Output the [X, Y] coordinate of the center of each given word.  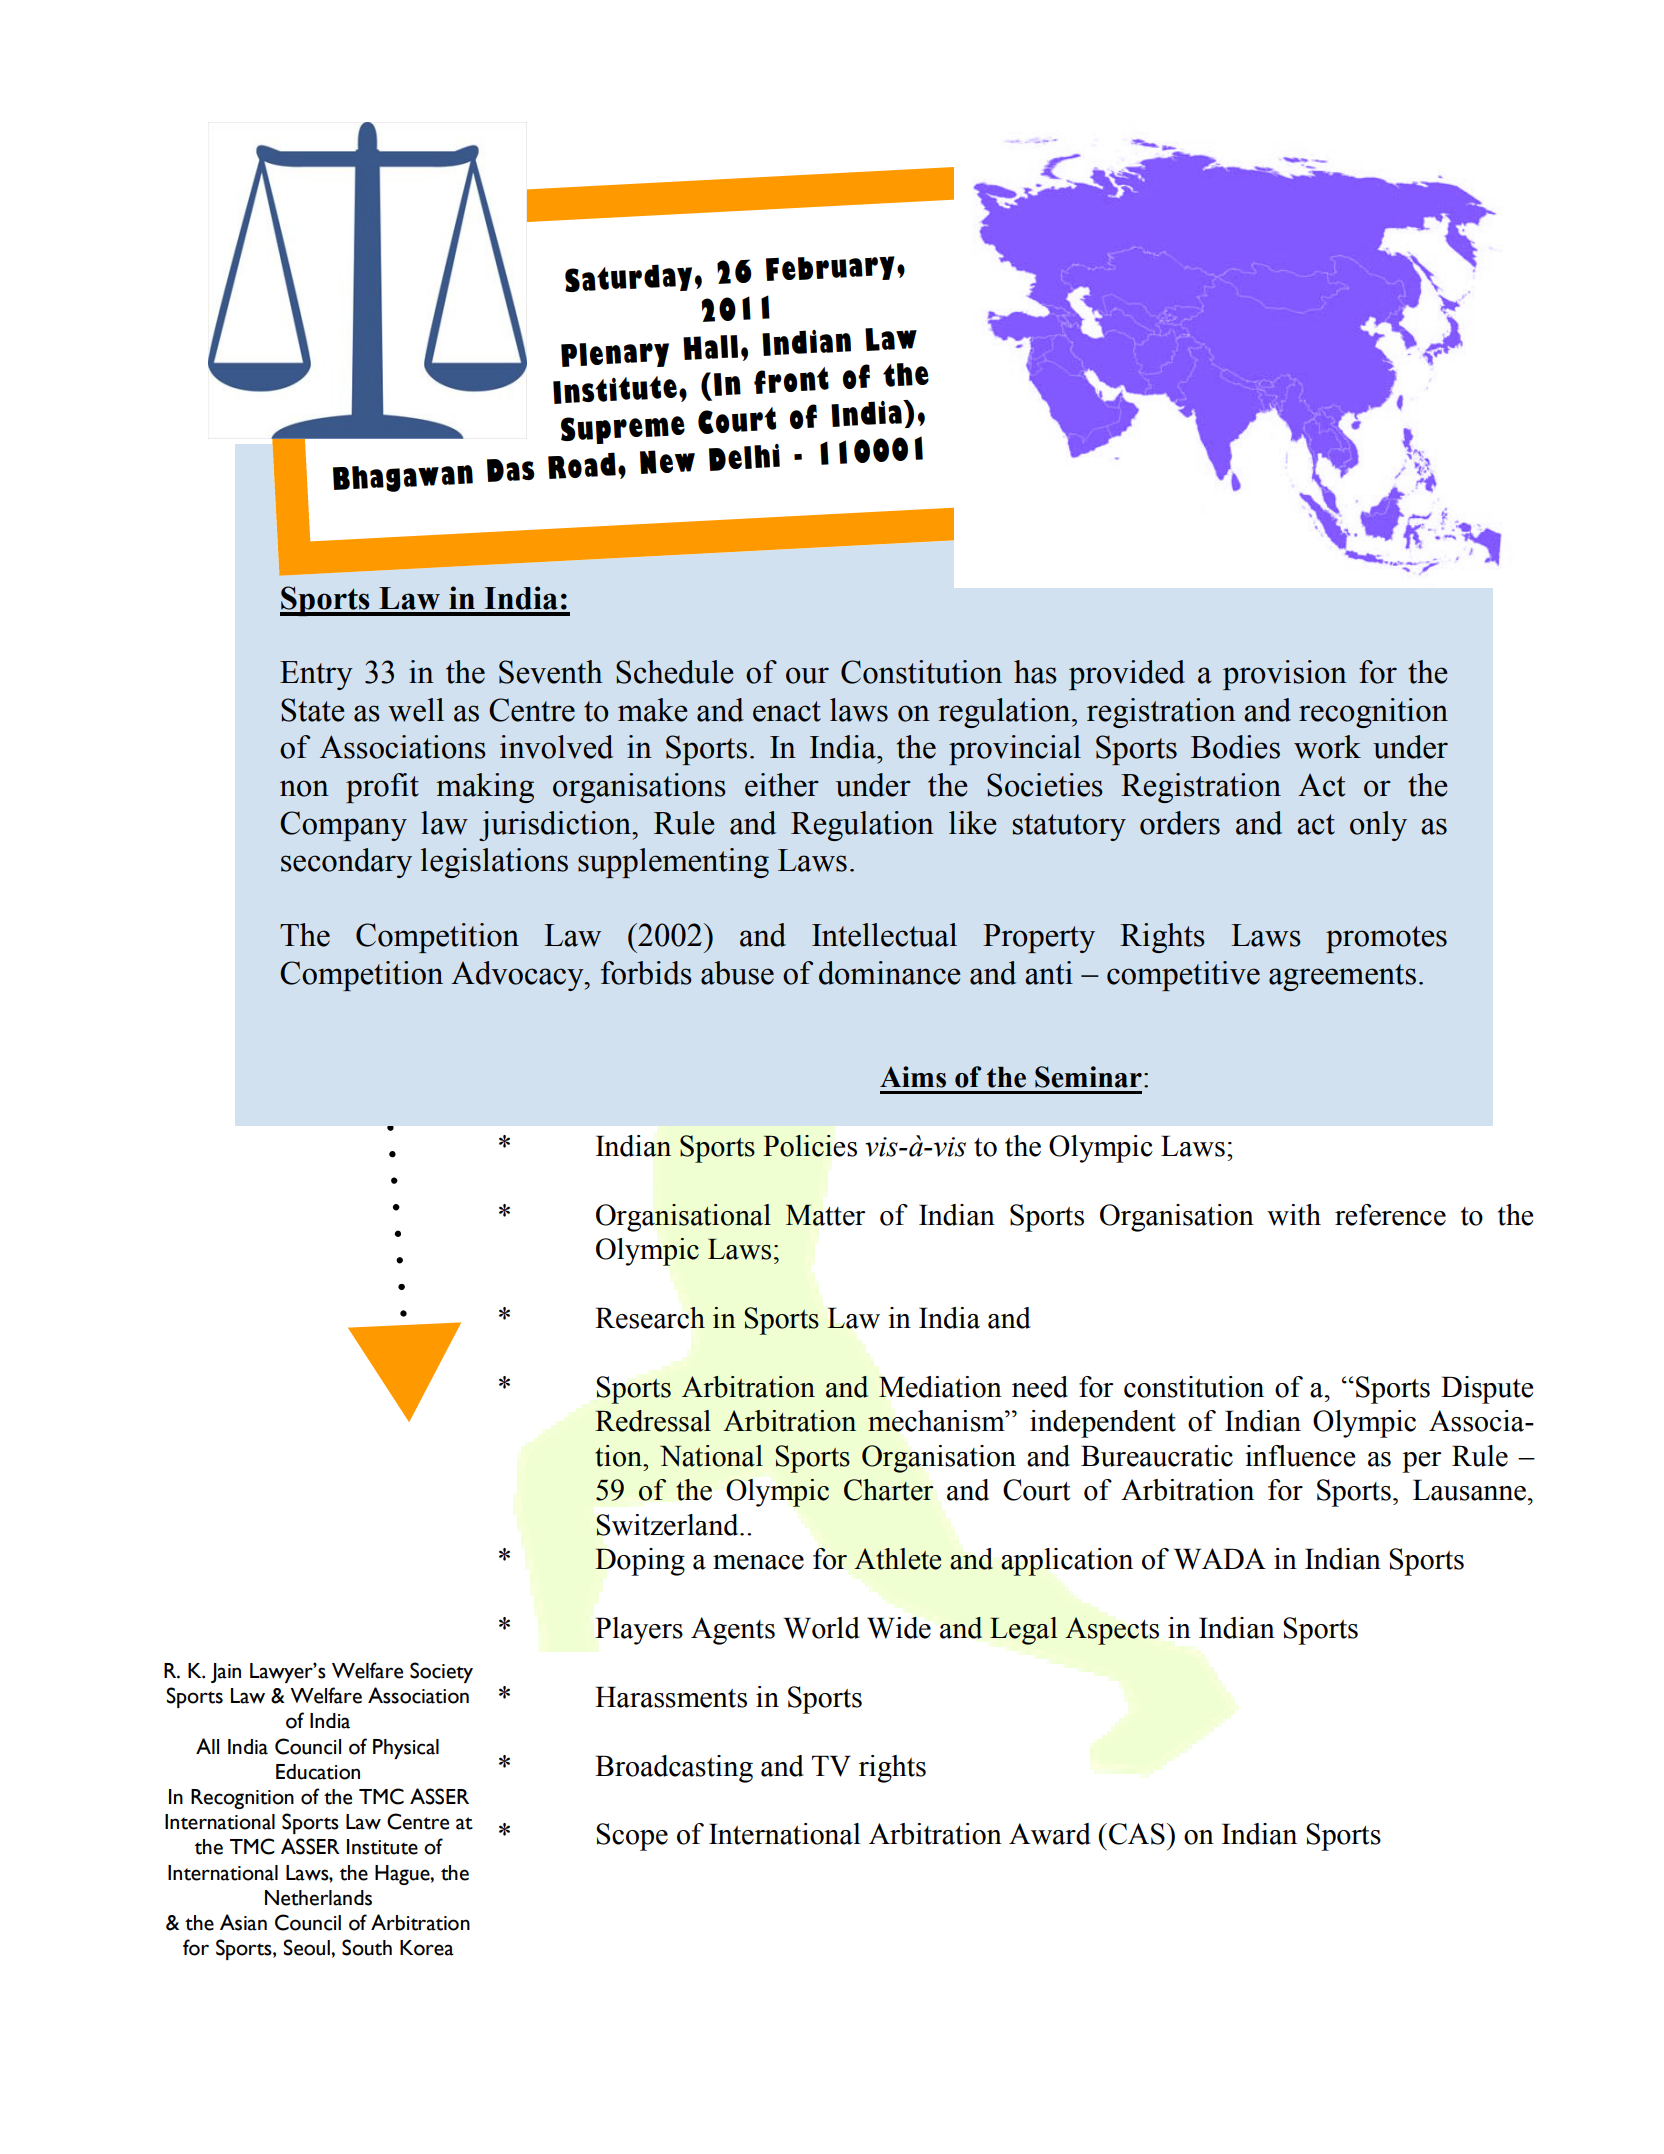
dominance [889, 973]
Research [650, 1318]
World [821, 1628]
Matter [825, 1215]
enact [787, 711]
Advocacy [518, 976]
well [416, 710]
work [1327, 747]
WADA [1220, 1559]
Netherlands [318, 1898]
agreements [1342, 977]
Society [441, 1672]
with [1294, 1215]
